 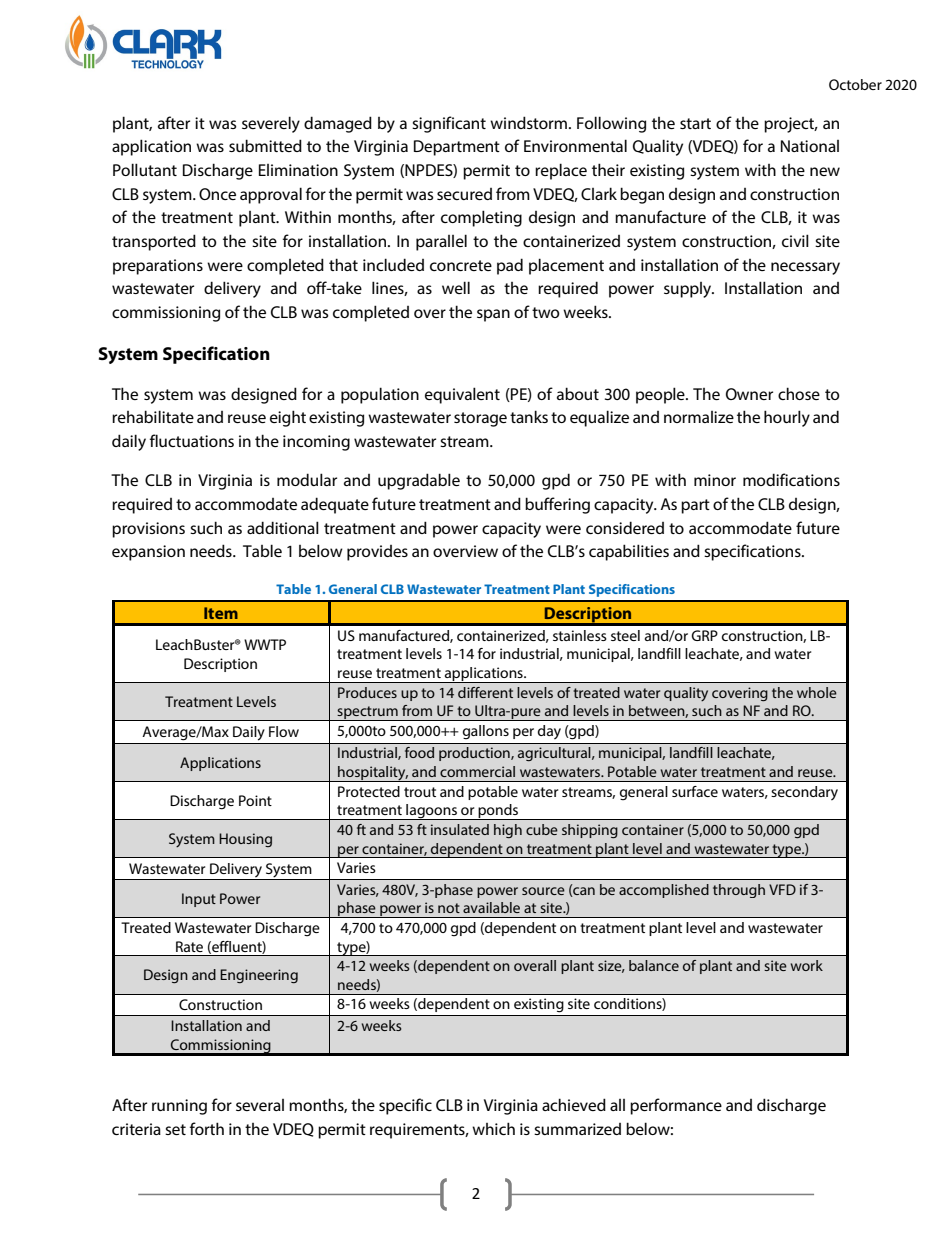 What do you see at coordinates (462, 395) in the image?
I see `equivalent` at bounding box center [462, 395].
